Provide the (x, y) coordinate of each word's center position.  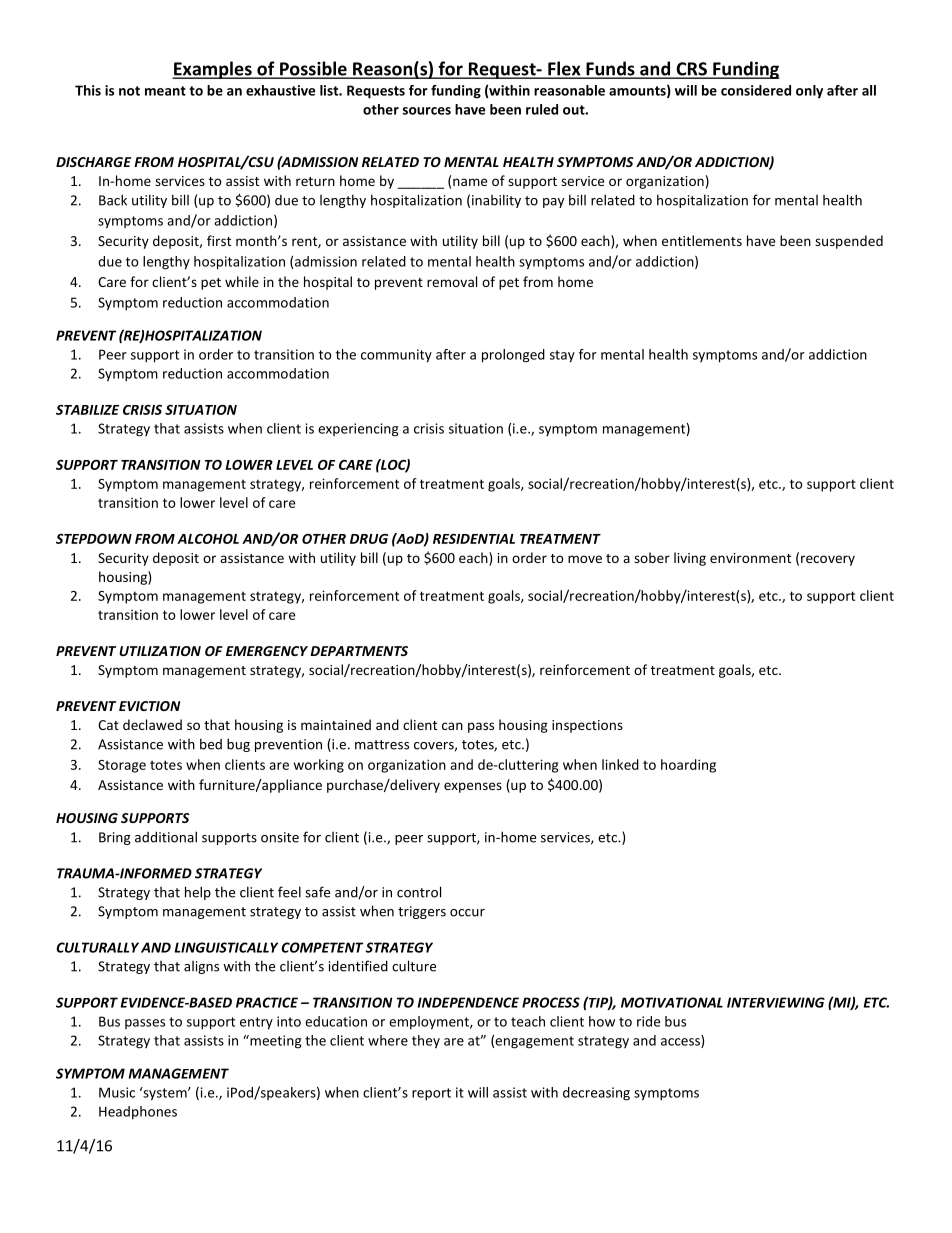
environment (750, 558)
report (431, 1094)
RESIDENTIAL (474, 539)
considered (756, 90)
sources (427, 111)
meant (165, 91)
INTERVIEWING (776, 1002)
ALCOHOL (208, 538)
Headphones (138, 1112)
